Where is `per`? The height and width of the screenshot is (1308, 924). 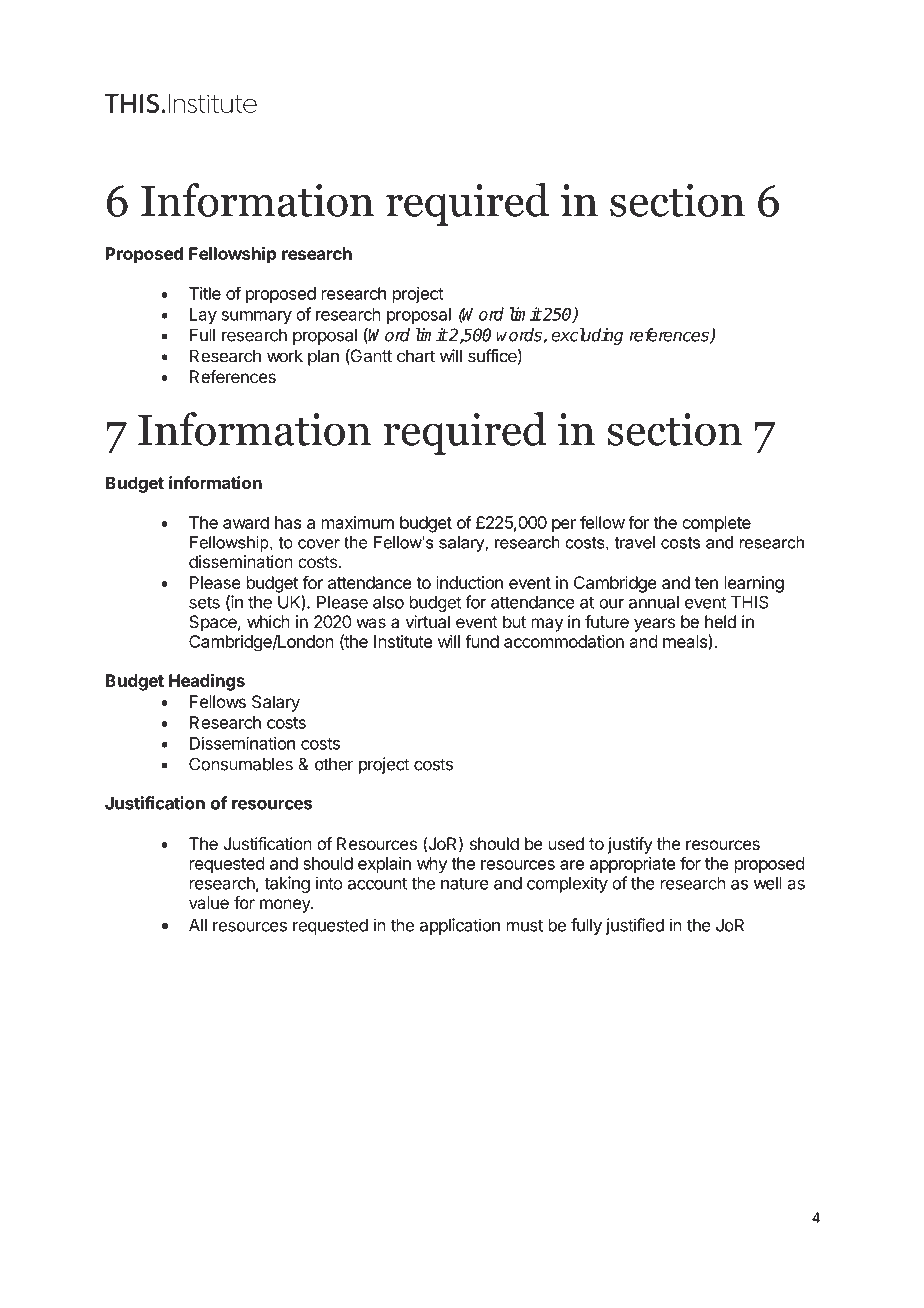 per is located at coordinates (564, 526).
